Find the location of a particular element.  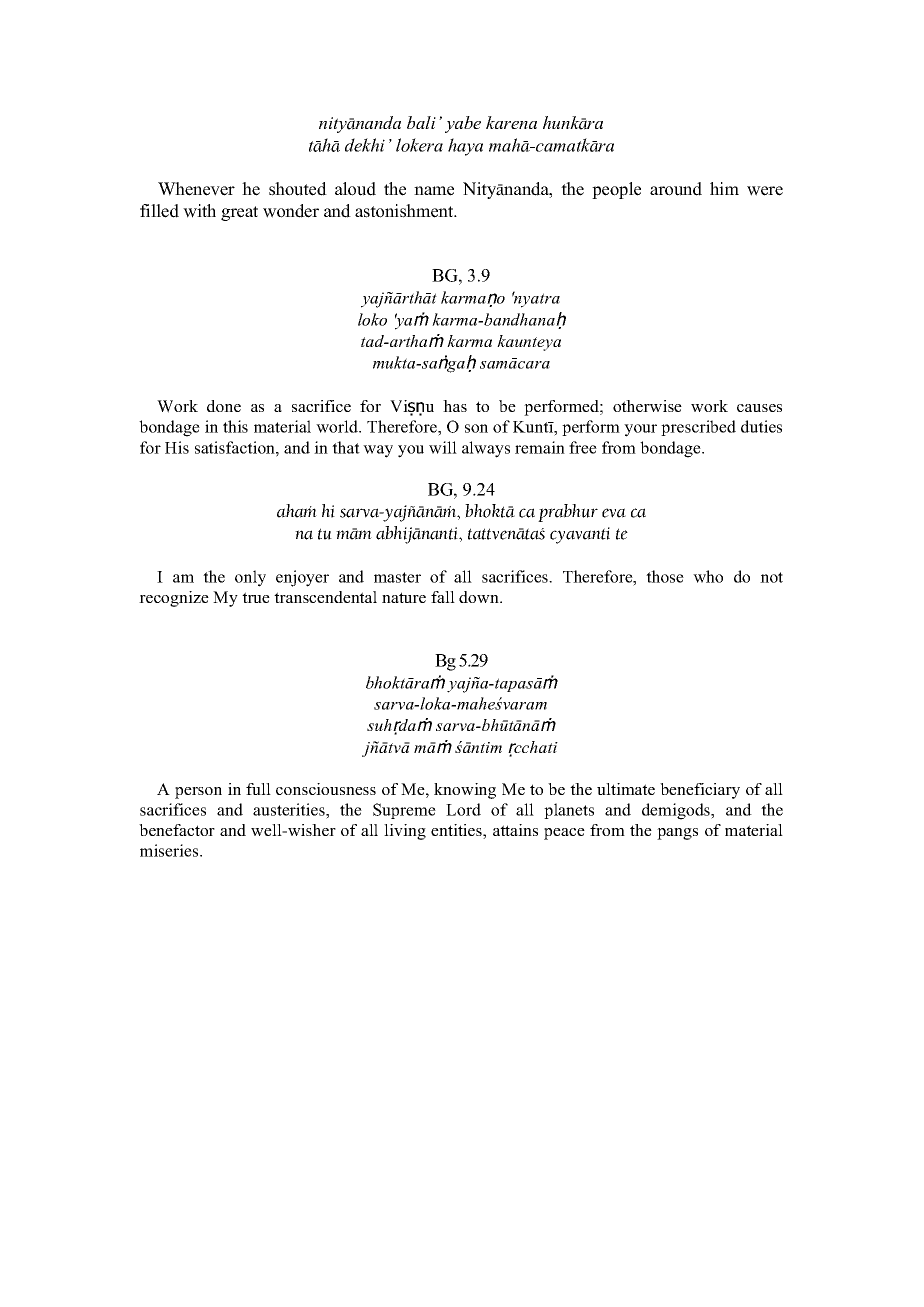

Lord is located at coordinates (463, 809).
